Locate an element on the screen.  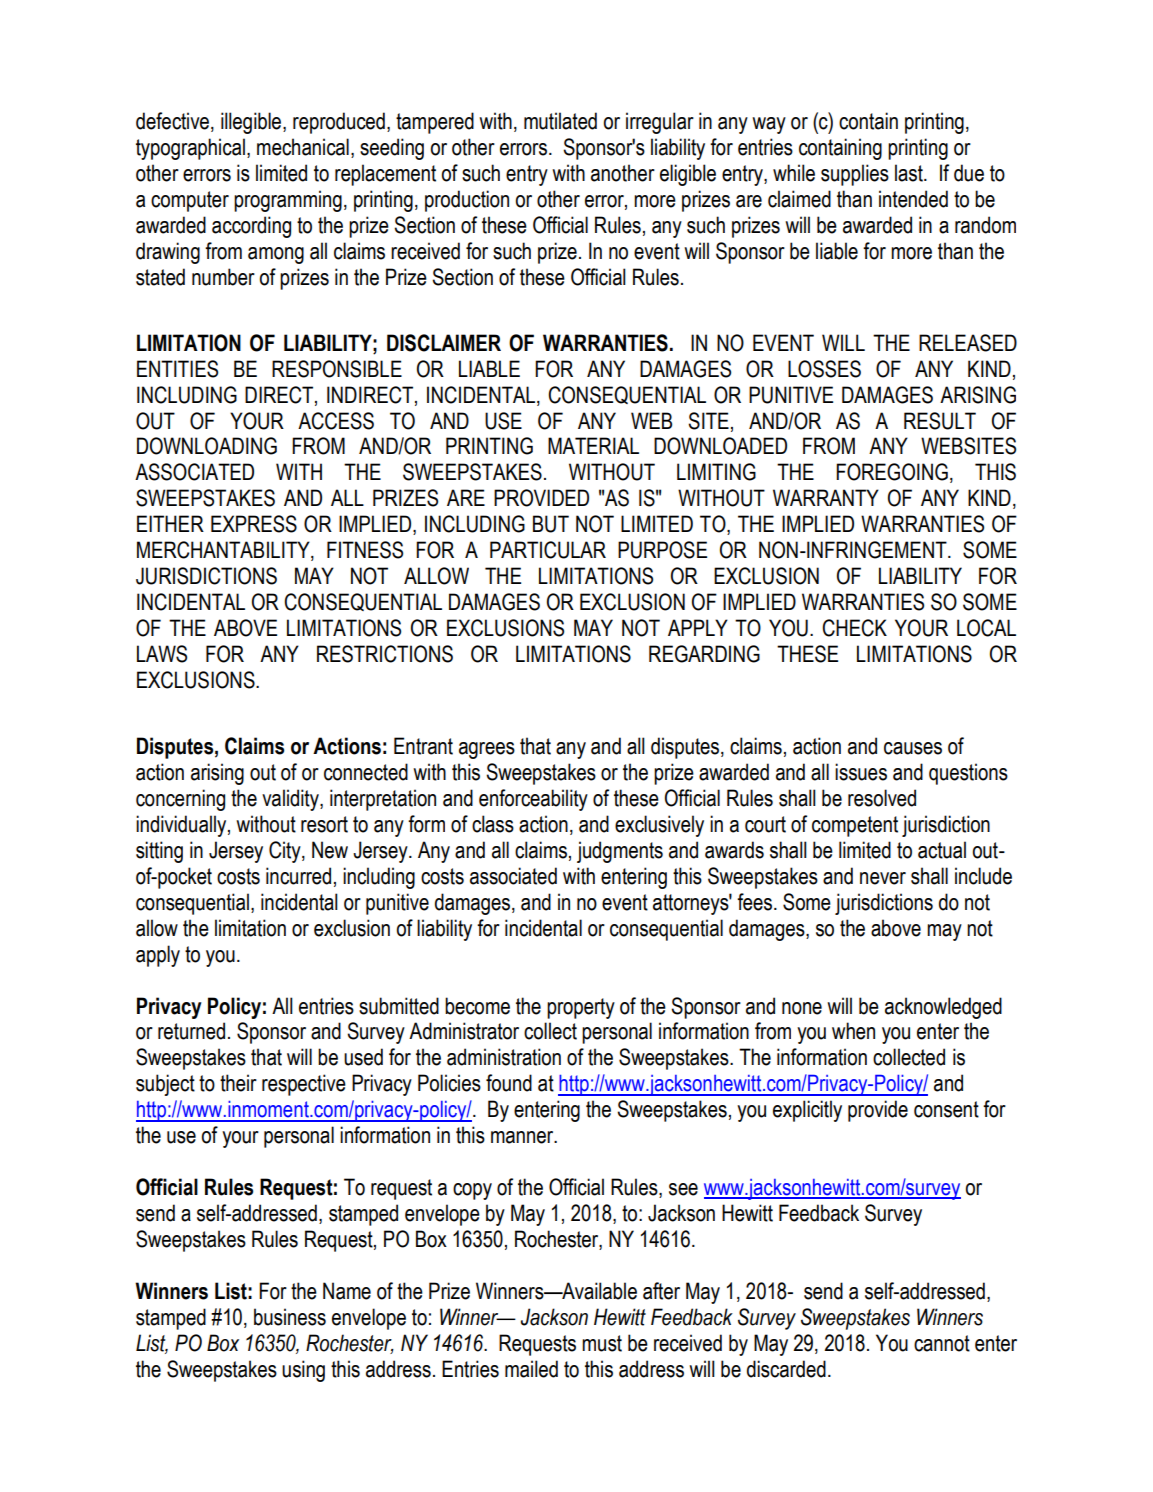
causes is located at coordinates (913, 748).
